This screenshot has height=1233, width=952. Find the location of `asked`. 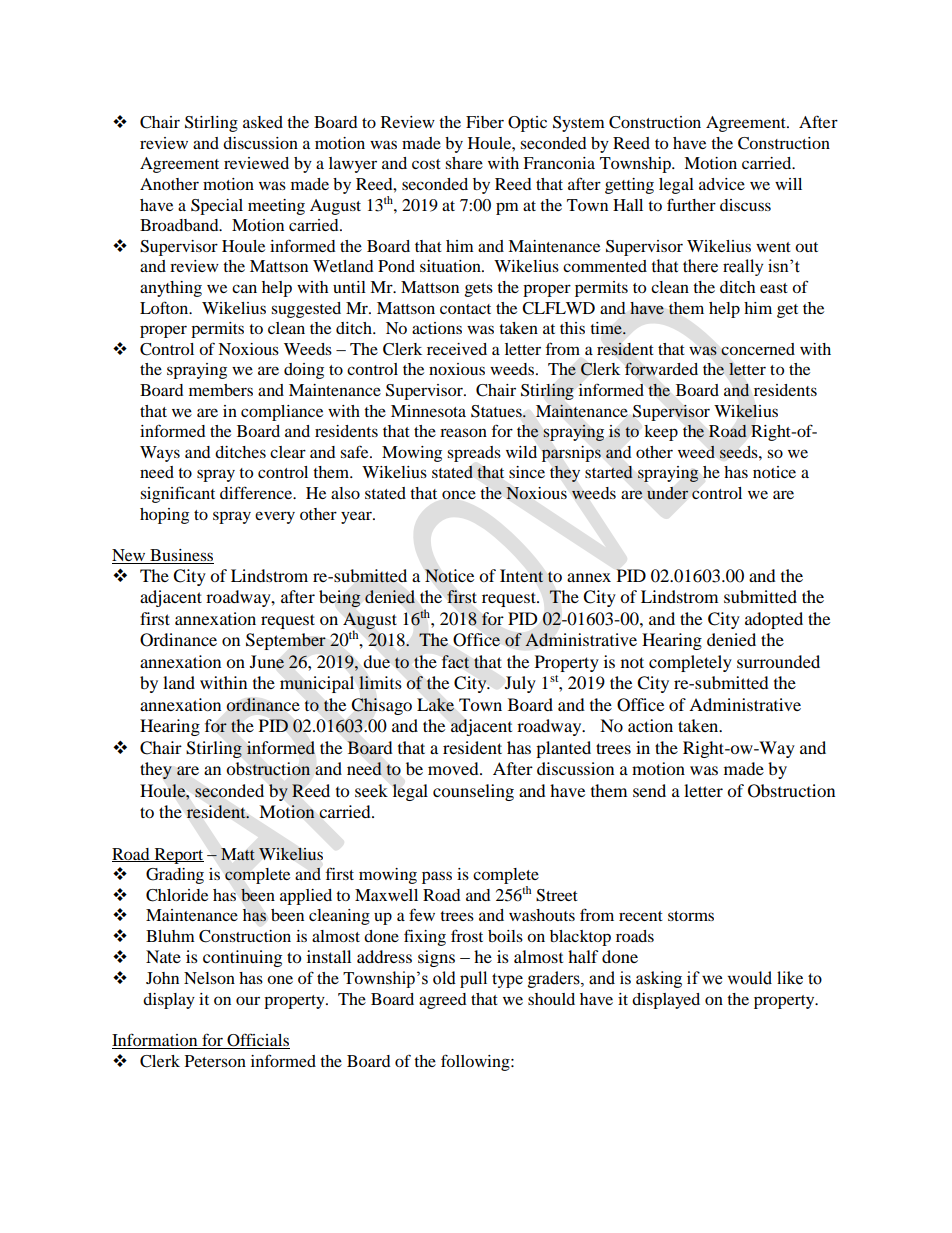

asked is located at coordinates (263, 122).
